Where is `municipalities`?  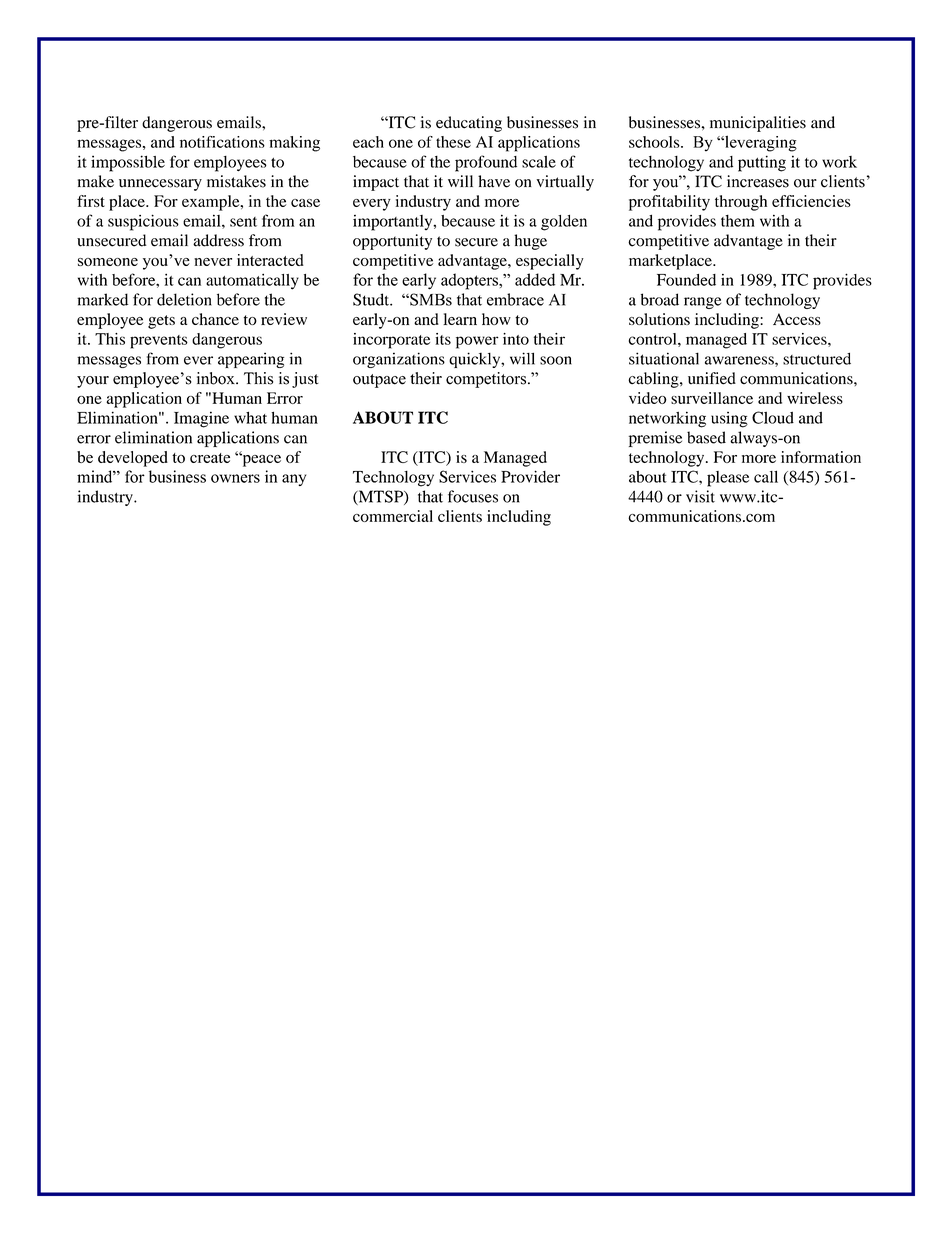 municipalities is located at coordinates (758, 124).
